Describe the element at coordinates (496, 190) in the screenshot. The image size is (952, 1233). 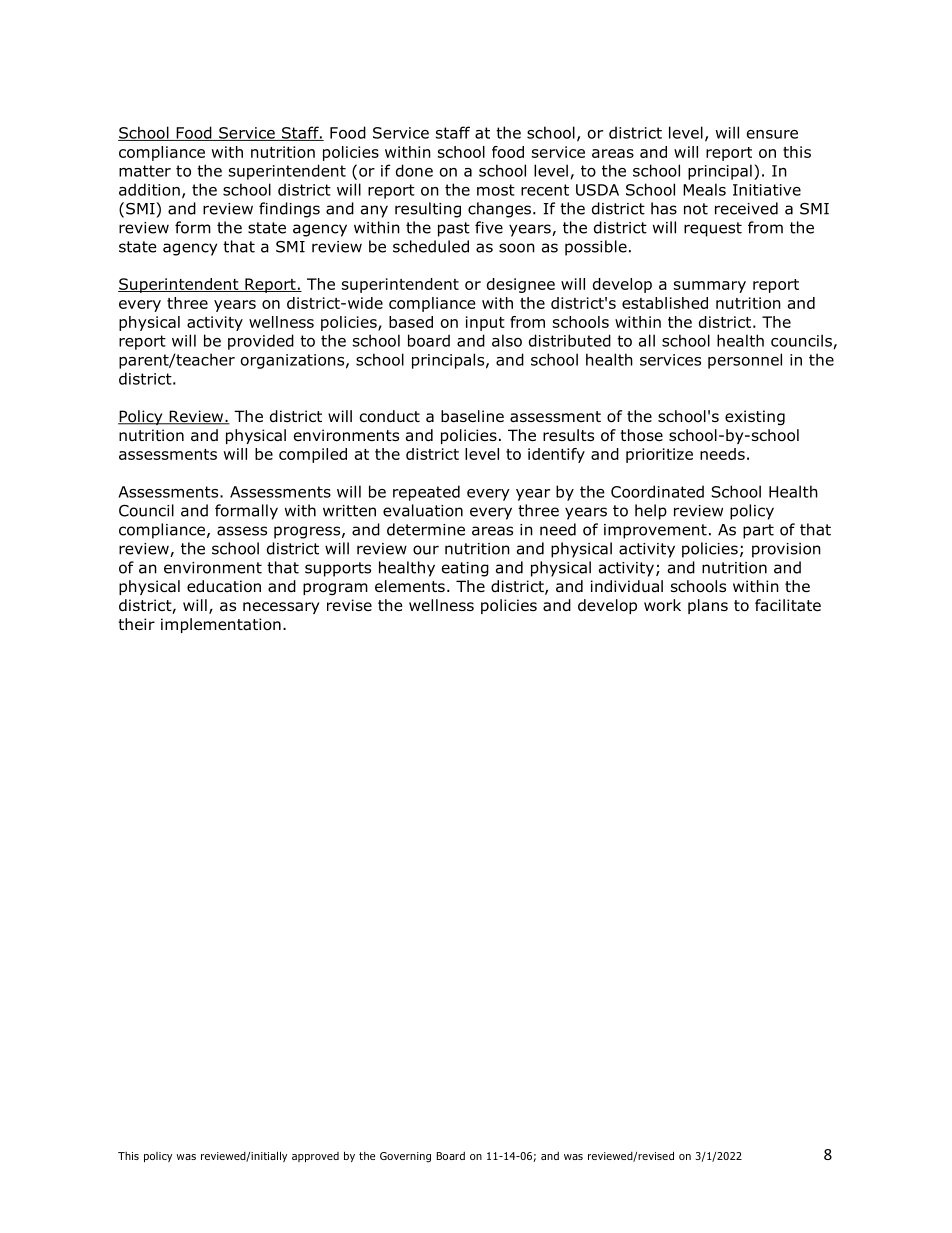
I see `most` at that location.
